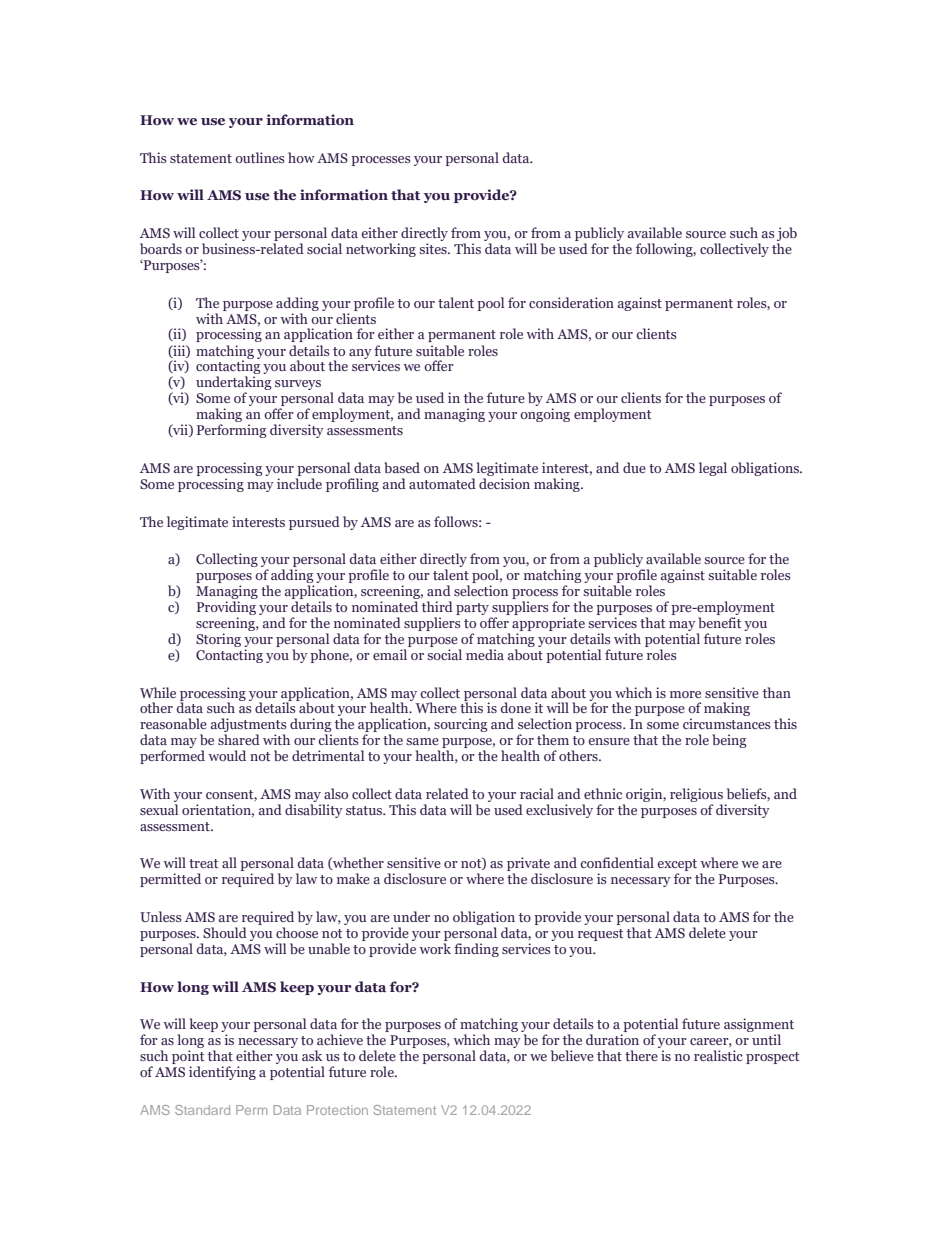 Image resolution: width=952 pixels, height=1233 pixels. What do you see at coordinates (434, 248) in the page?
I see `sites` at bounding box center [434, 248].
